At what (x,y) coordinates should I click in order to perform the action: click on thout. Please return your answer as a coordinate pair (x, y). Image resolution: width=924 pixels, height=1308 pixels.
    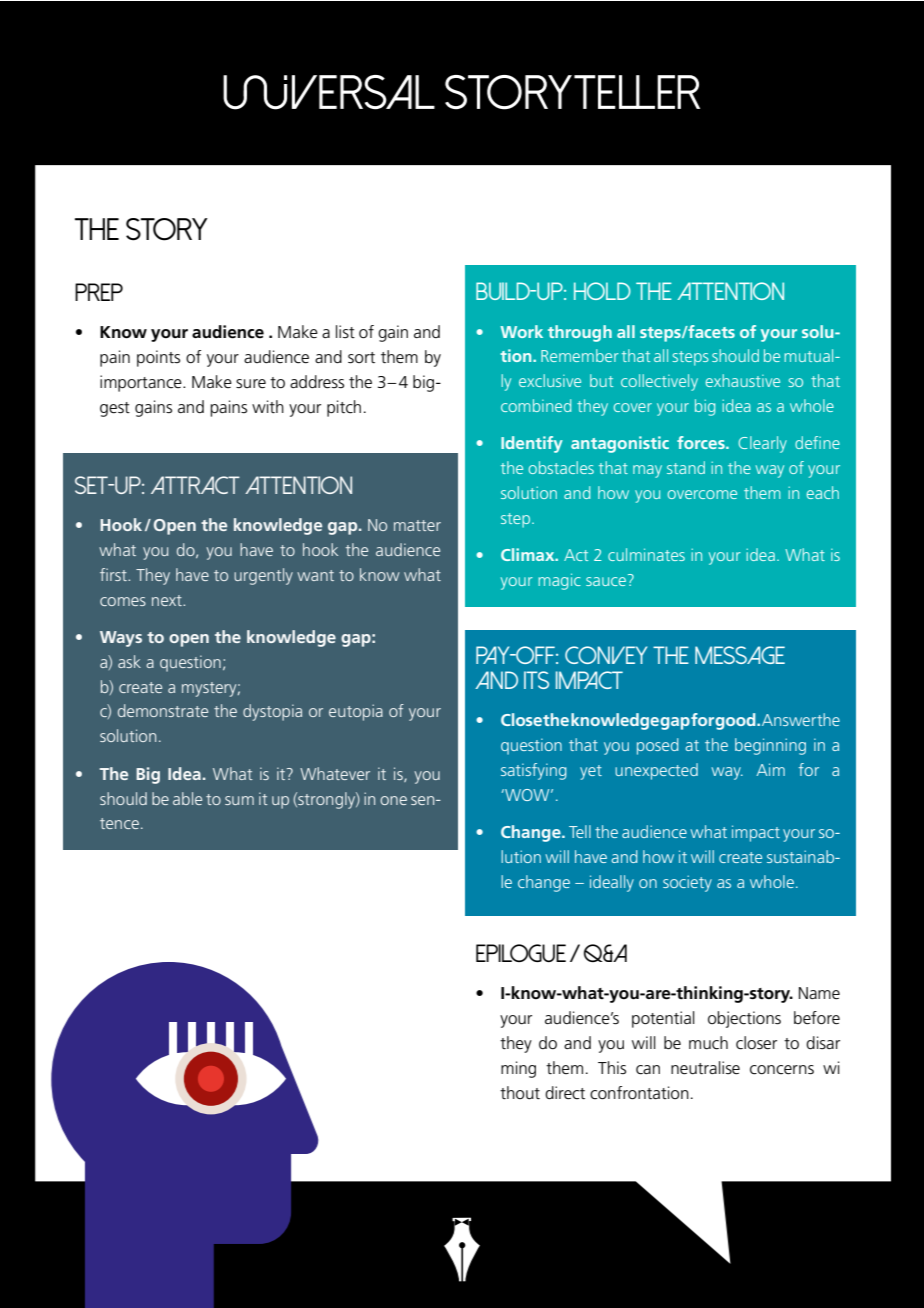
    Looking at the image, I should click on (520, 1093).
